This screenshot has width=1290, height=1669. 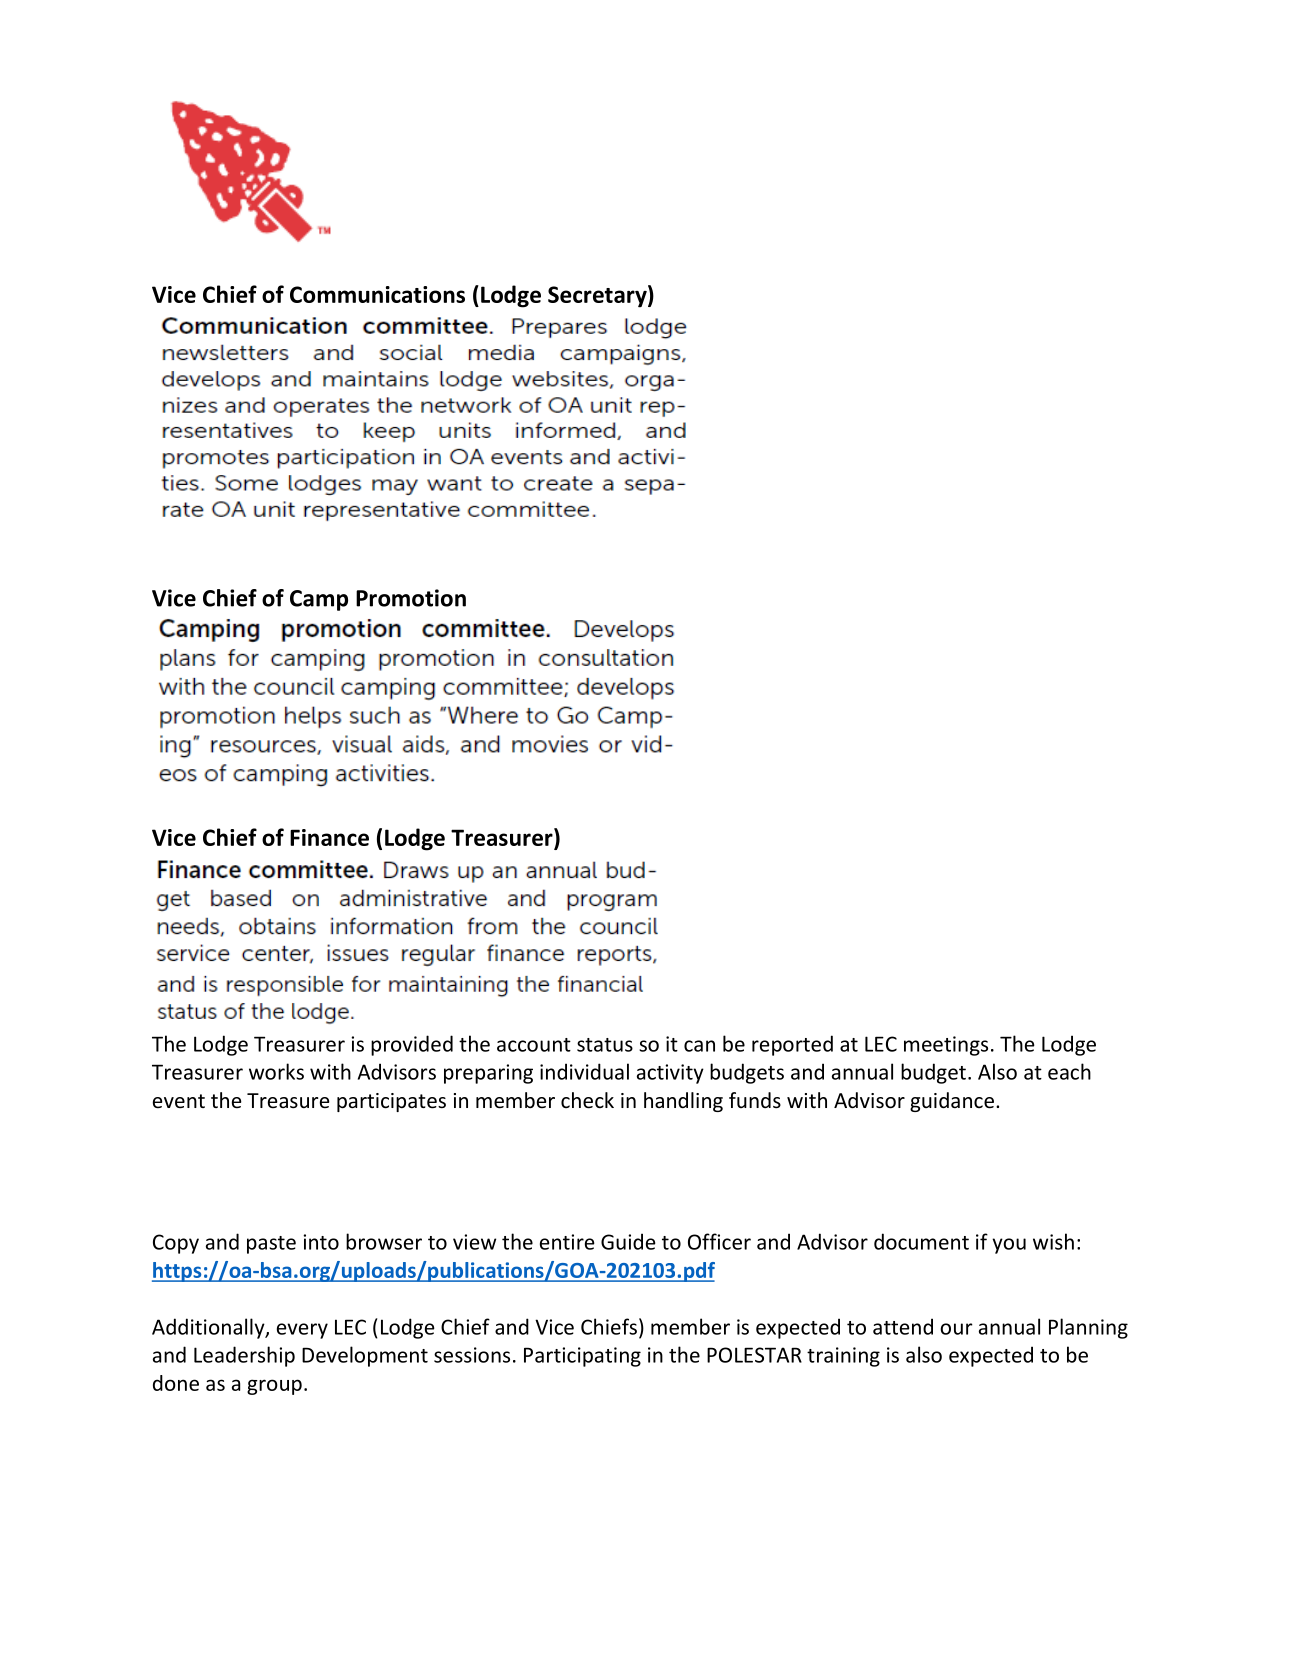 I want to click on each, so click(x=1069, y=1071).
